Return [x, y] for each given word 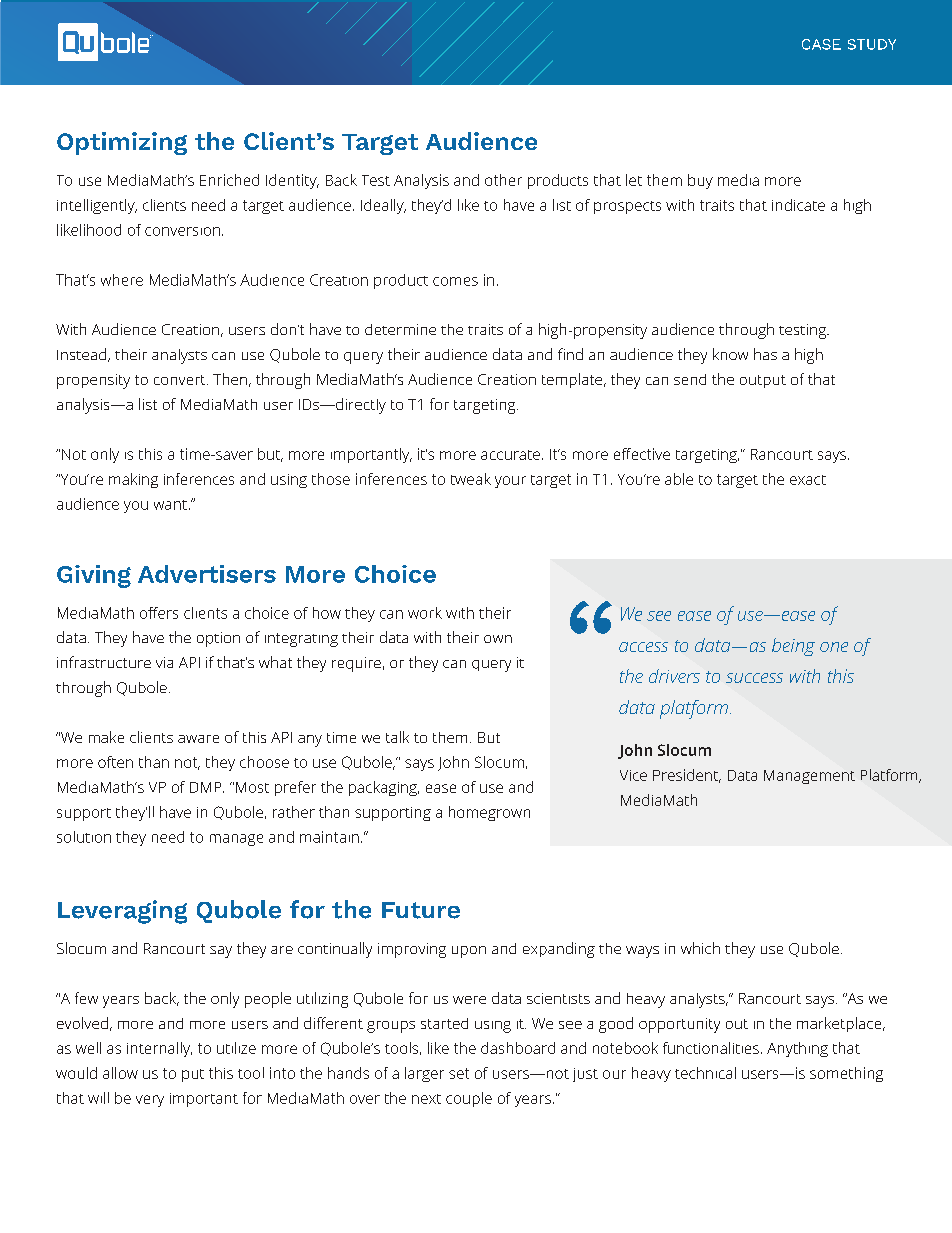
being [793, 647]
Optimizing [122, 143]
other [503, 180]
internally [159, 1049]
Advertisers [207, 574]
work [425, 613]
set [459, 1073]
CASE [821, 44]
